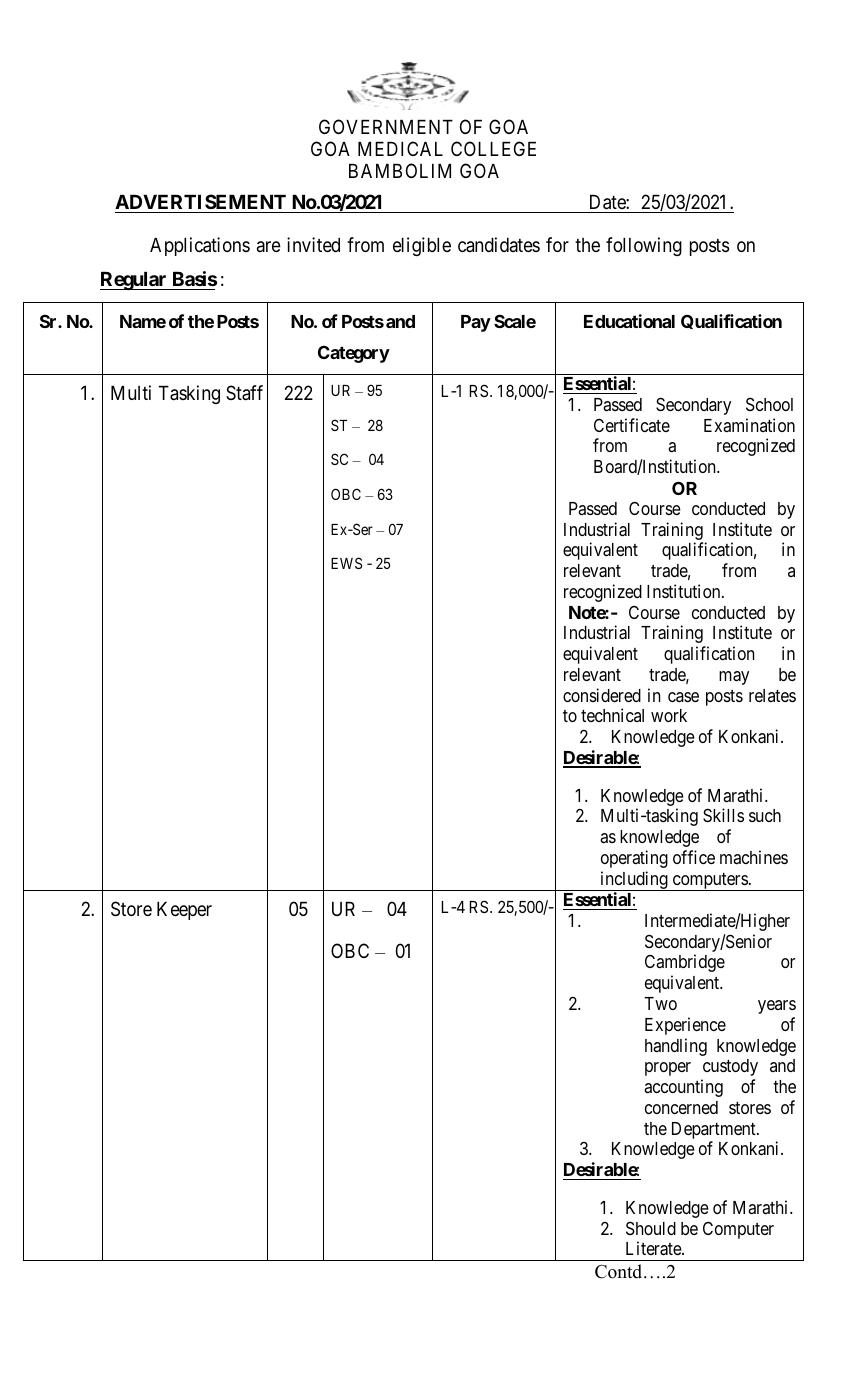  What do you see at coordinates (749, 425) in the screenshot?
I see `Examination` at bounding box center [749, 425].
